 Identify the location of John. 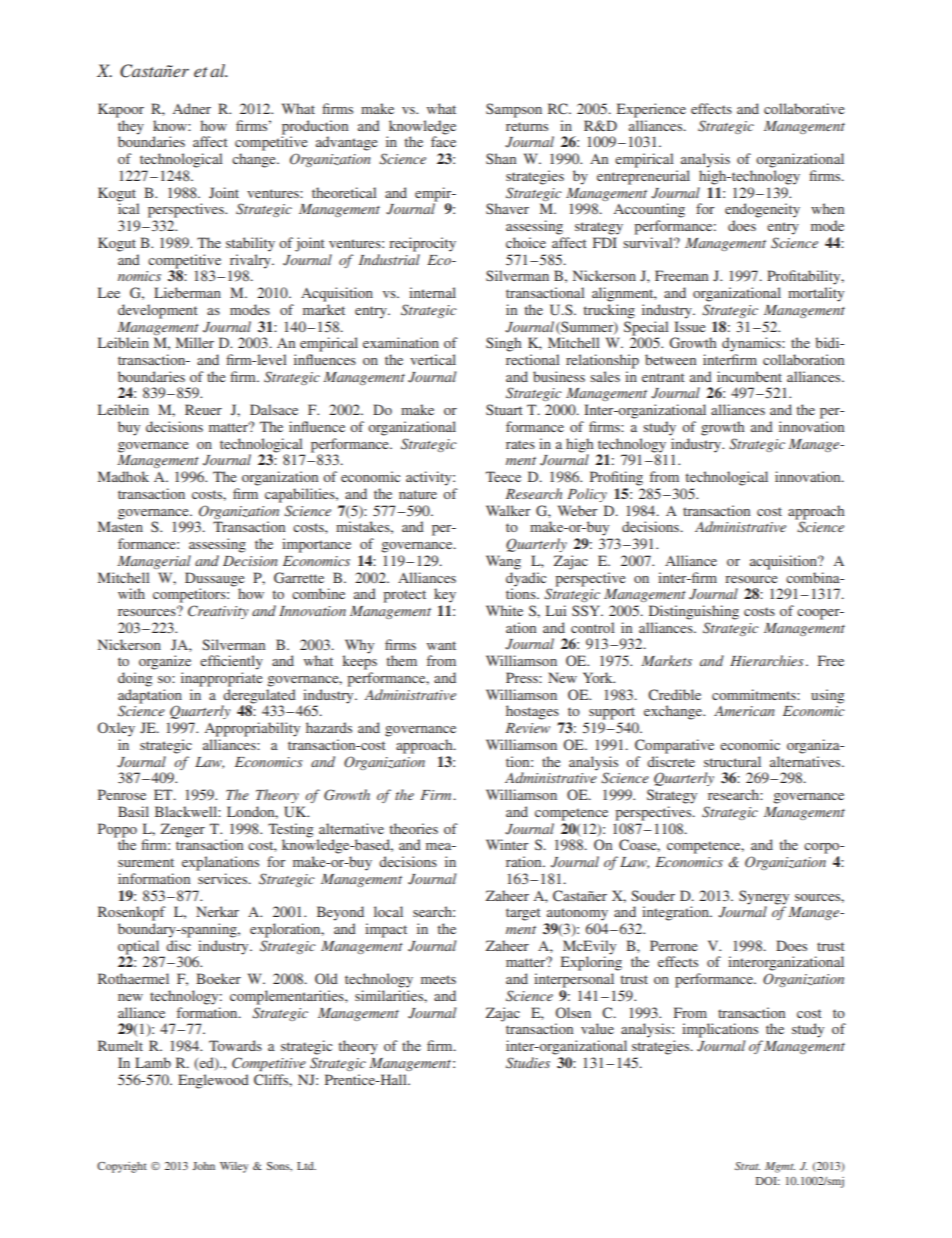
(204, 1166).
